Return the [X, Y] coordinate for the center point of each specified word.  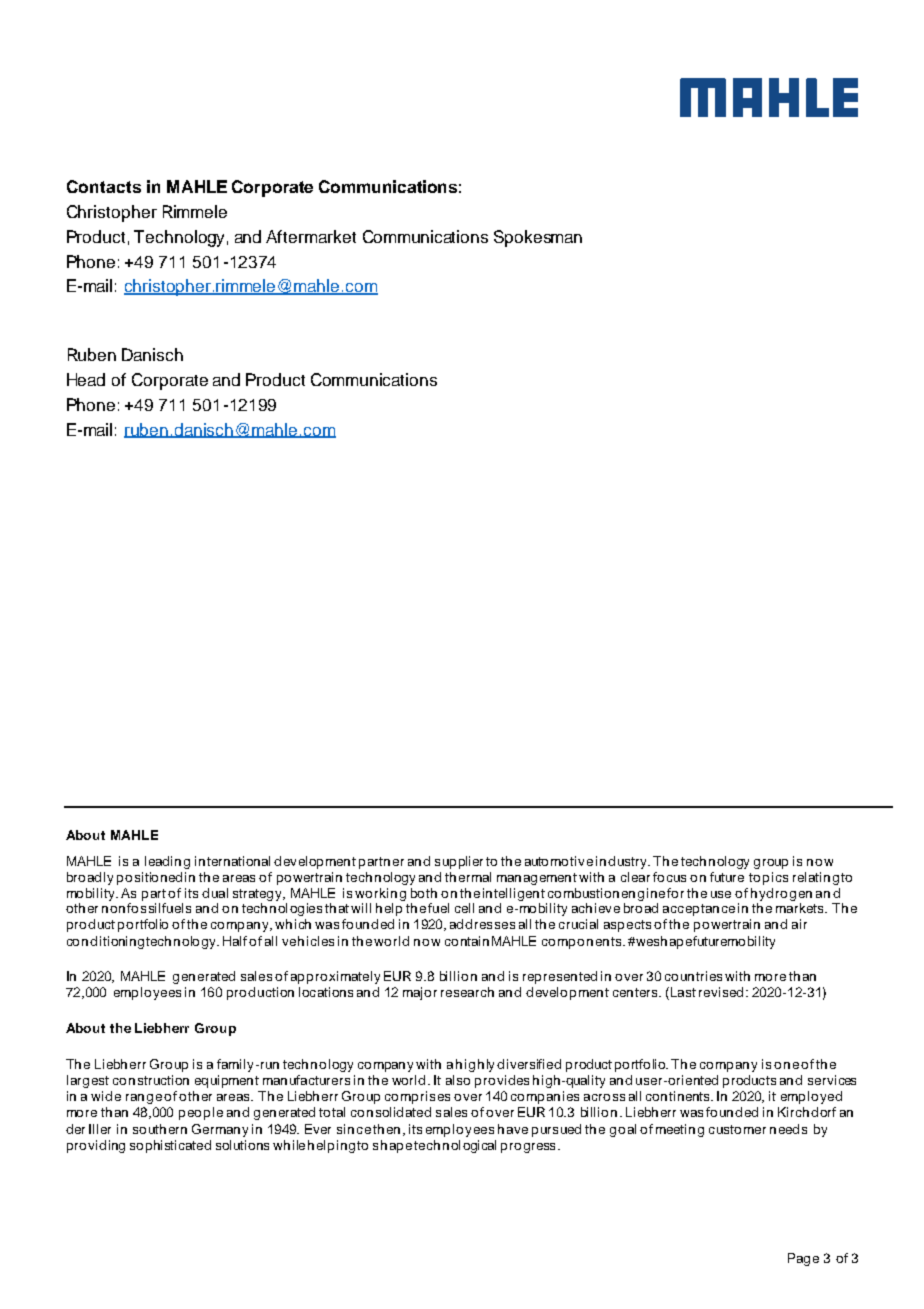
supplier [459, 862]
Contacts [104, 186]
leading [167, 862]
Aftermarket [311, 236]
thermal [468, 877]
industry [622, 862]
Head [86, 379]
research [467, 992]
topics [768, 878]
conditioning [105, 942]
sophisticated [170, 1146]
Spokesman [538, 238]
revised [721, 992]
